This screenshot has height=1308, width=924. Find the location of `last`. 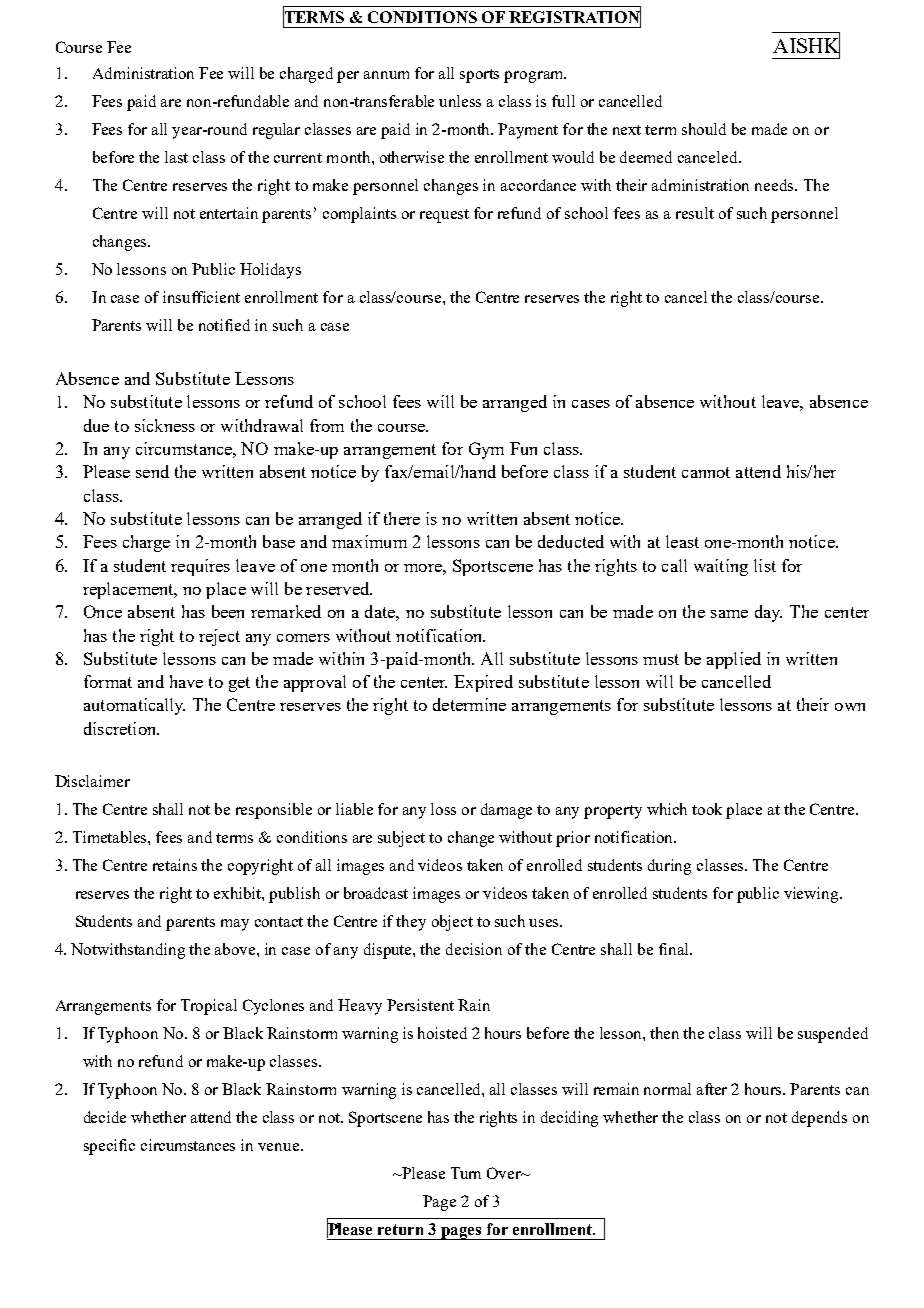

last is located at coordinates (176, 157).
